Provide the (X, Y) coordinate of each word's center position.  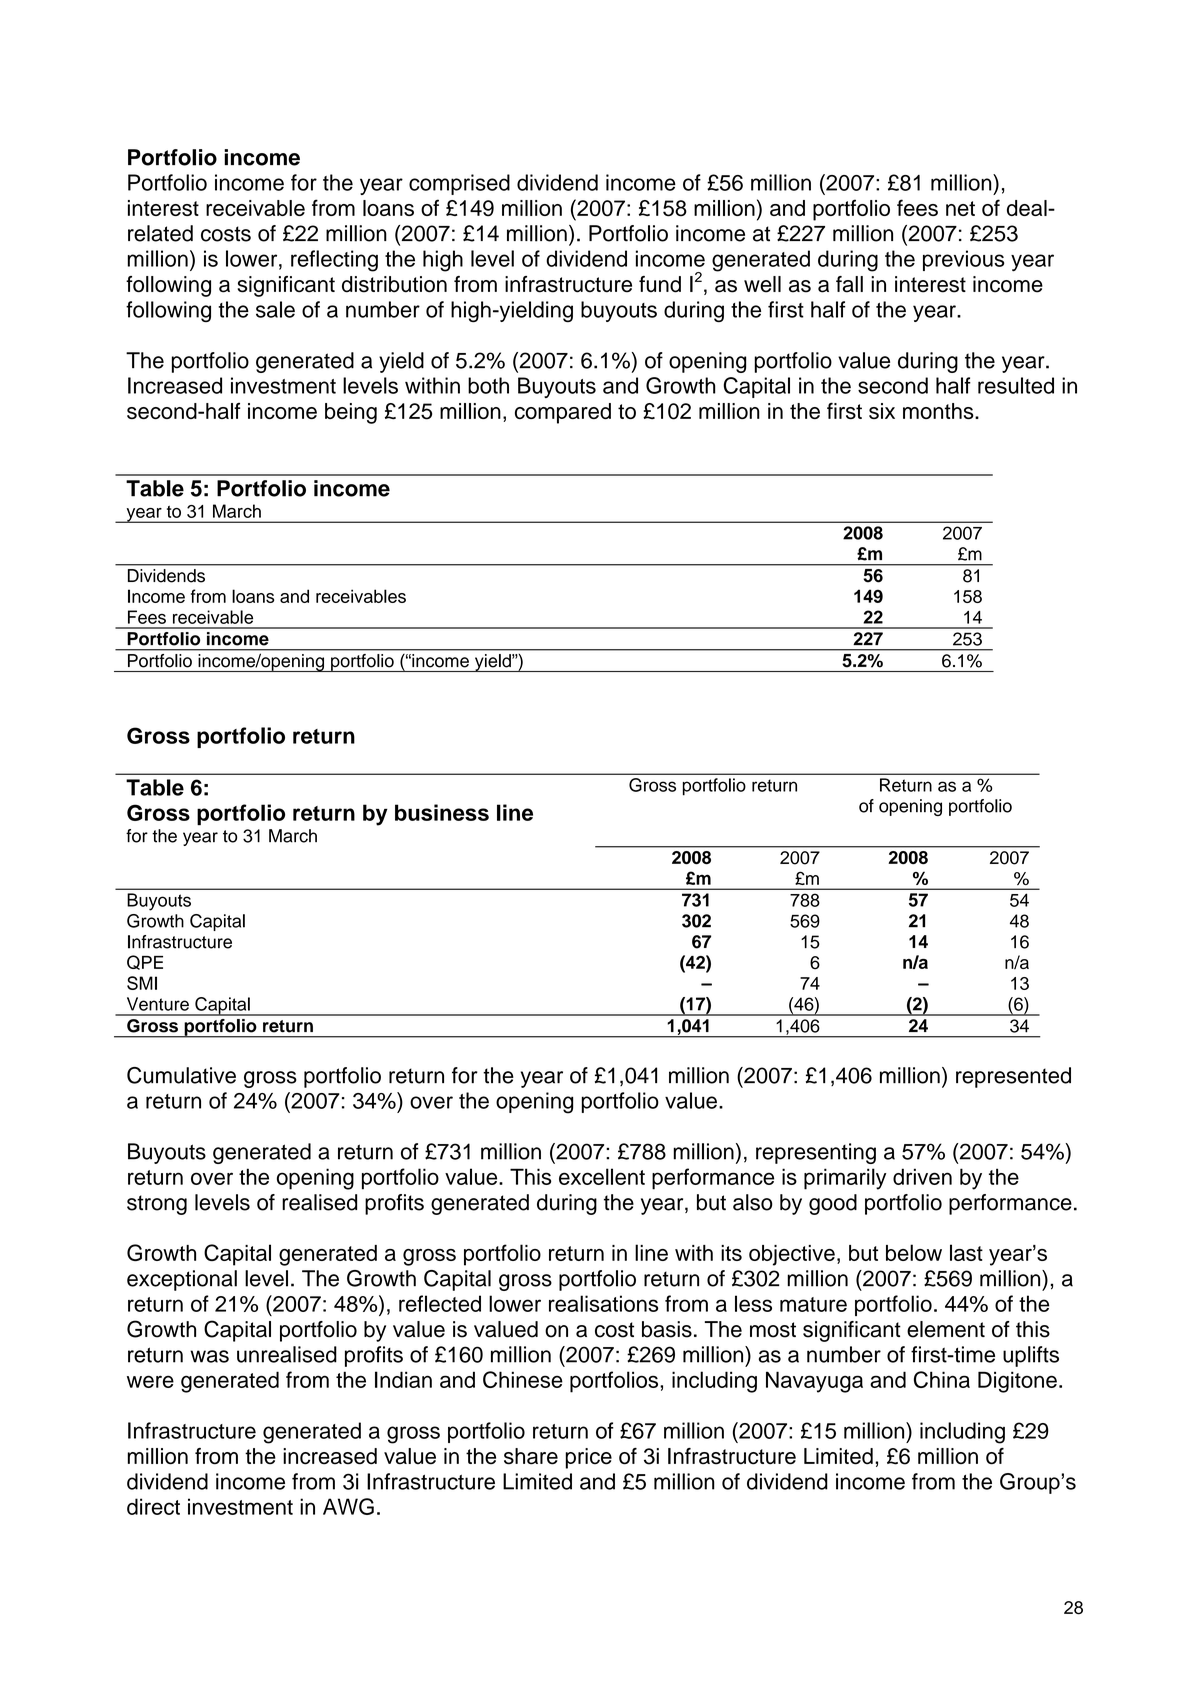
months (939, 411)
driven (922, 1176)
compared (563, 413)
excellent (602, 1176)
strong (157, 1205)
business (442, 812)
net (960, 208)
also (752, 1202)
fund (660, 284)
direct (153, 1506)
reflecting (334, 261)
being (351, 413)
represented (1013, 1077)
